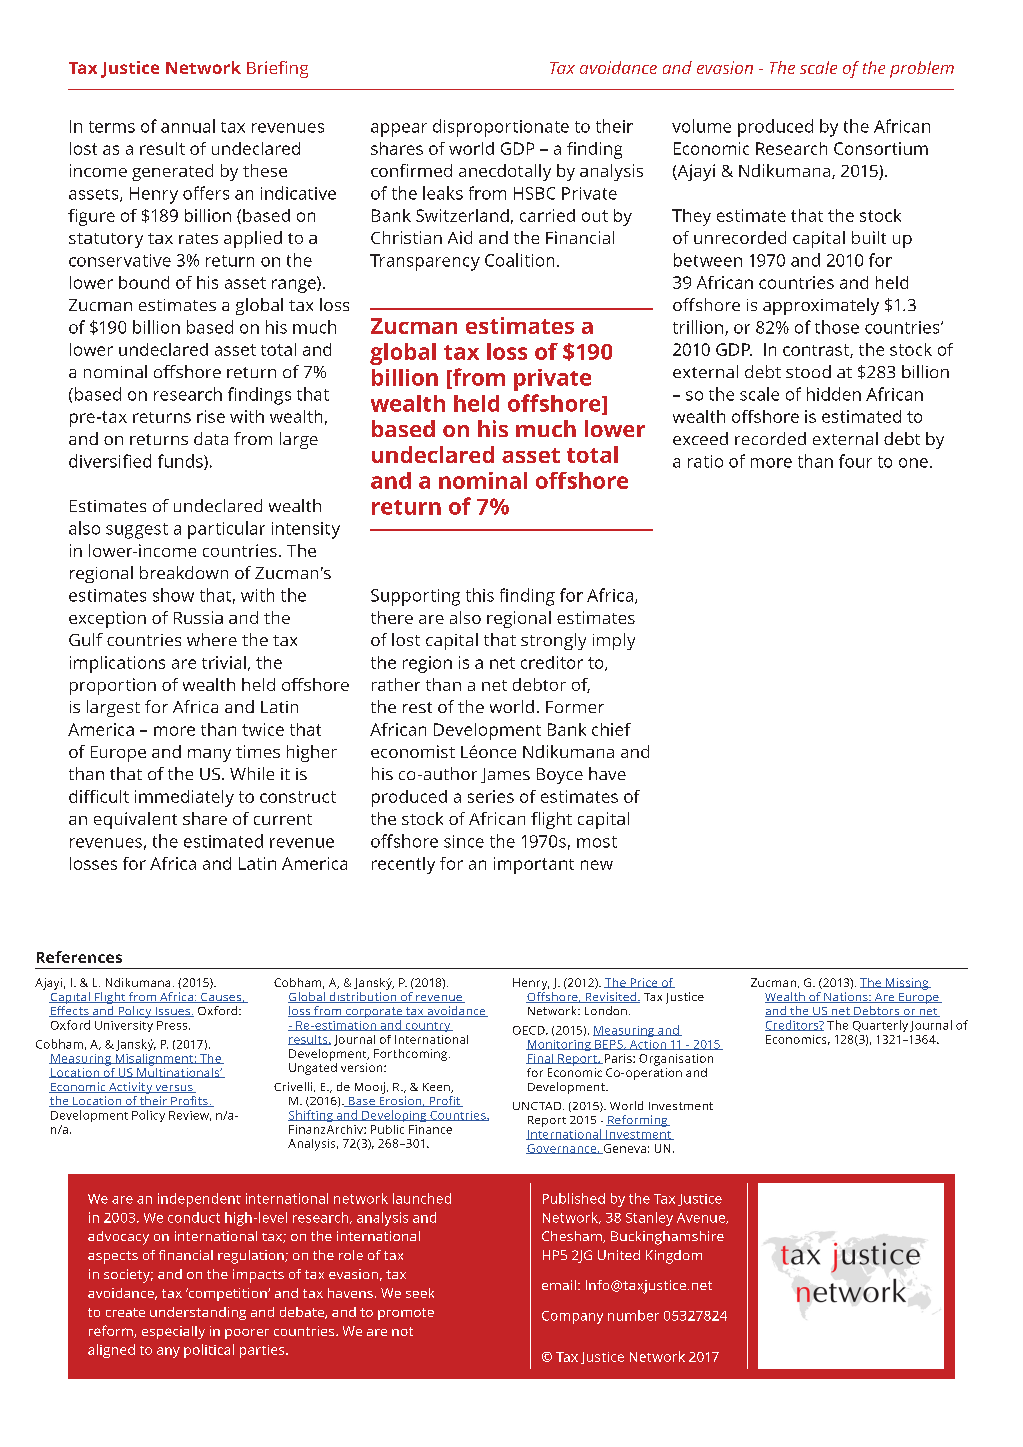 This screenshot has height=1447, width=1023. What do you see at coordinates (575, 707) in the screenshot?
I see `Former` at bounding box center [575, 707].
